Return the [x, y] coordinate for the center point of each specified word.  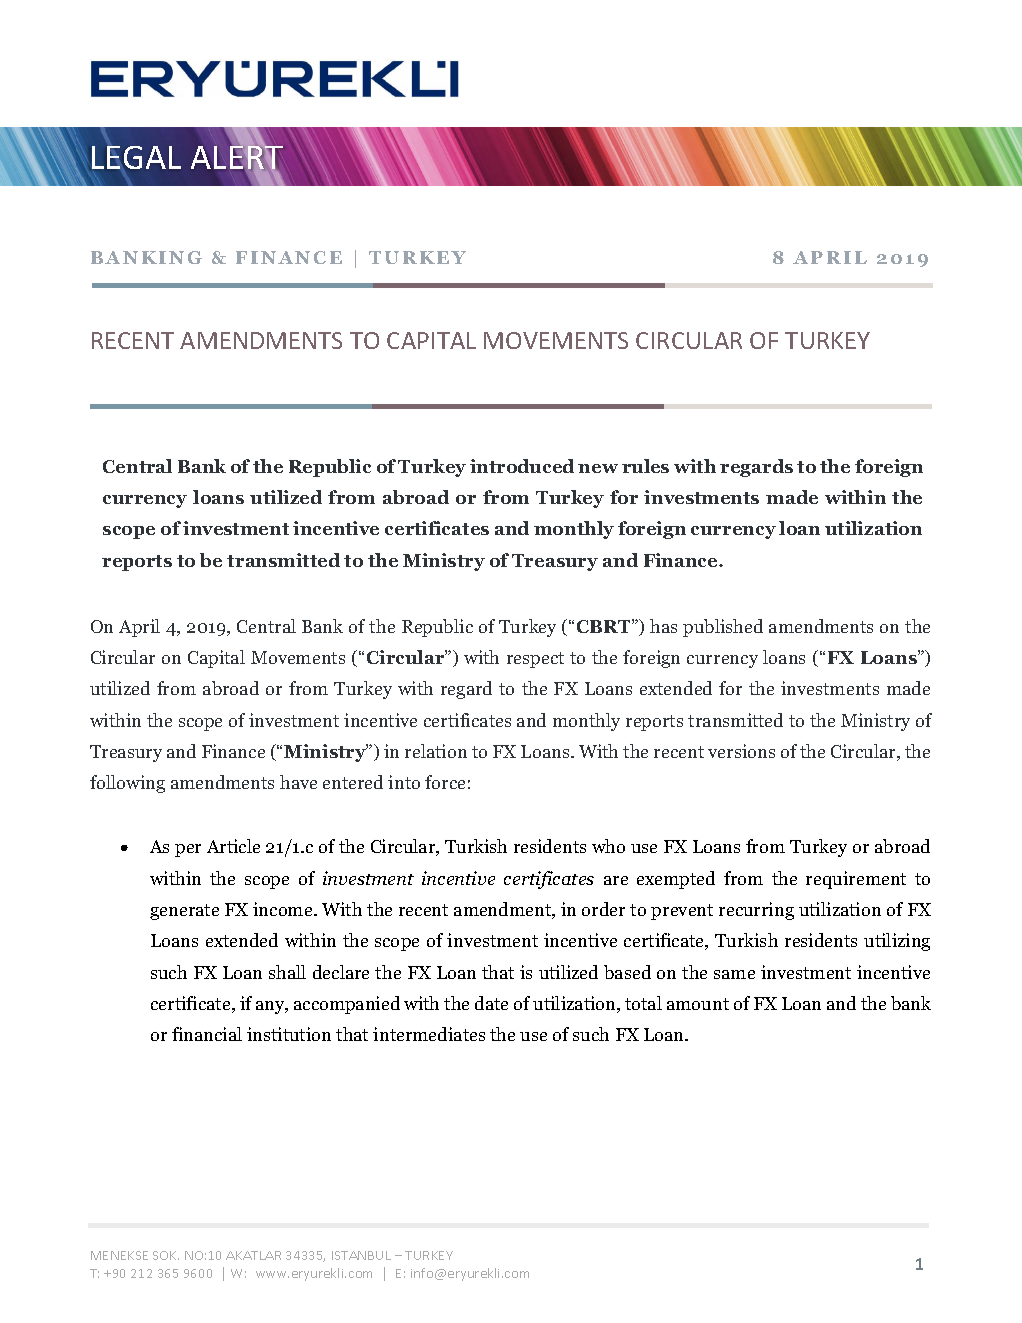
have [298, 782]
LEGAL [136, 157]
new [598, 468]
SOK [166, 1255]
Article [233, 846]
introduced [522, 466]
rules [645, 466]
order [603, 909]
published [723, 628]
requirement [856, 880]
